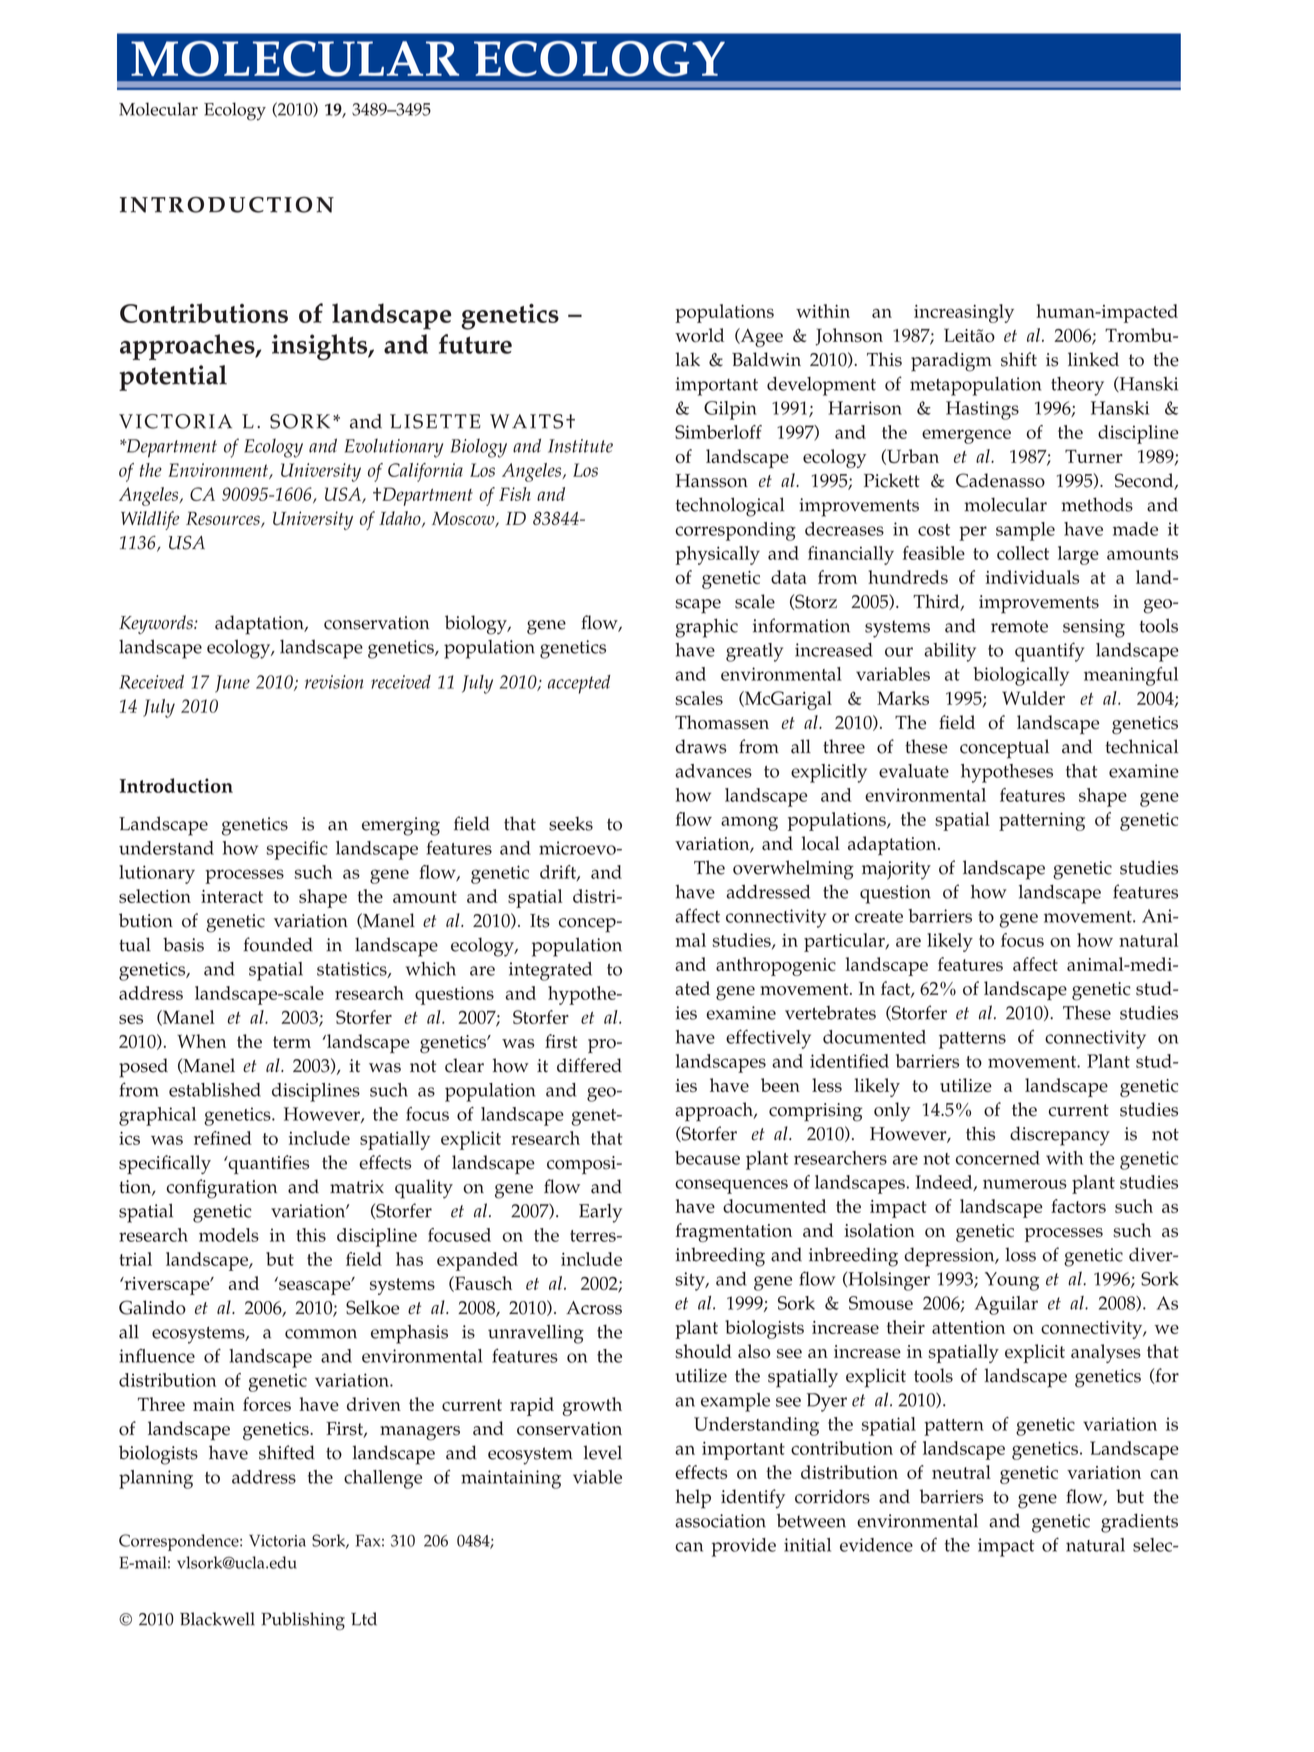 Image resolution: width=1314 pixels, height=1752 pixels. I want to click on provide, so click(743, 1547).
